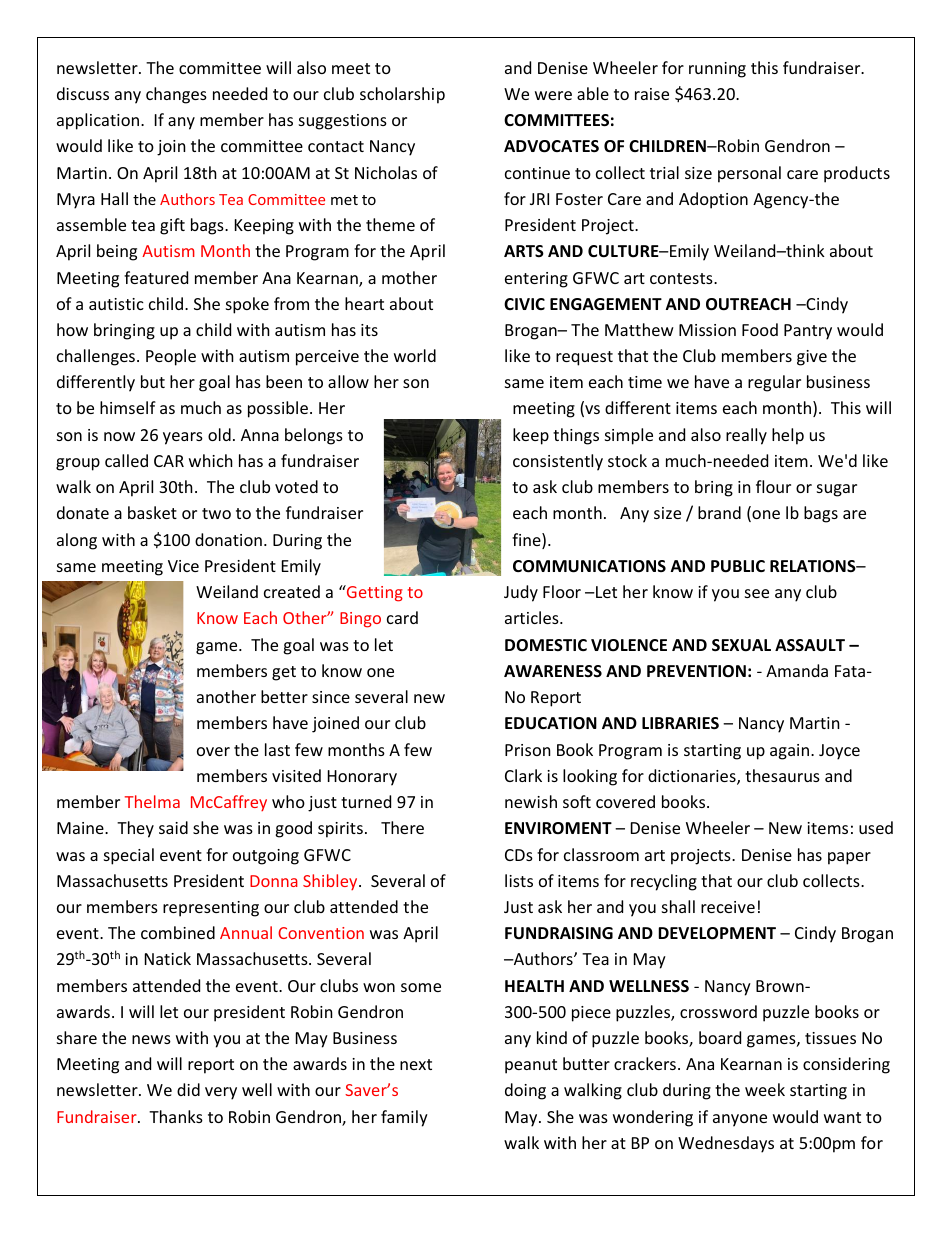 This page has height=1233, width=952. Describe the element at coordinates (176, 1116) in the page. I see `Thanks` at that location.
